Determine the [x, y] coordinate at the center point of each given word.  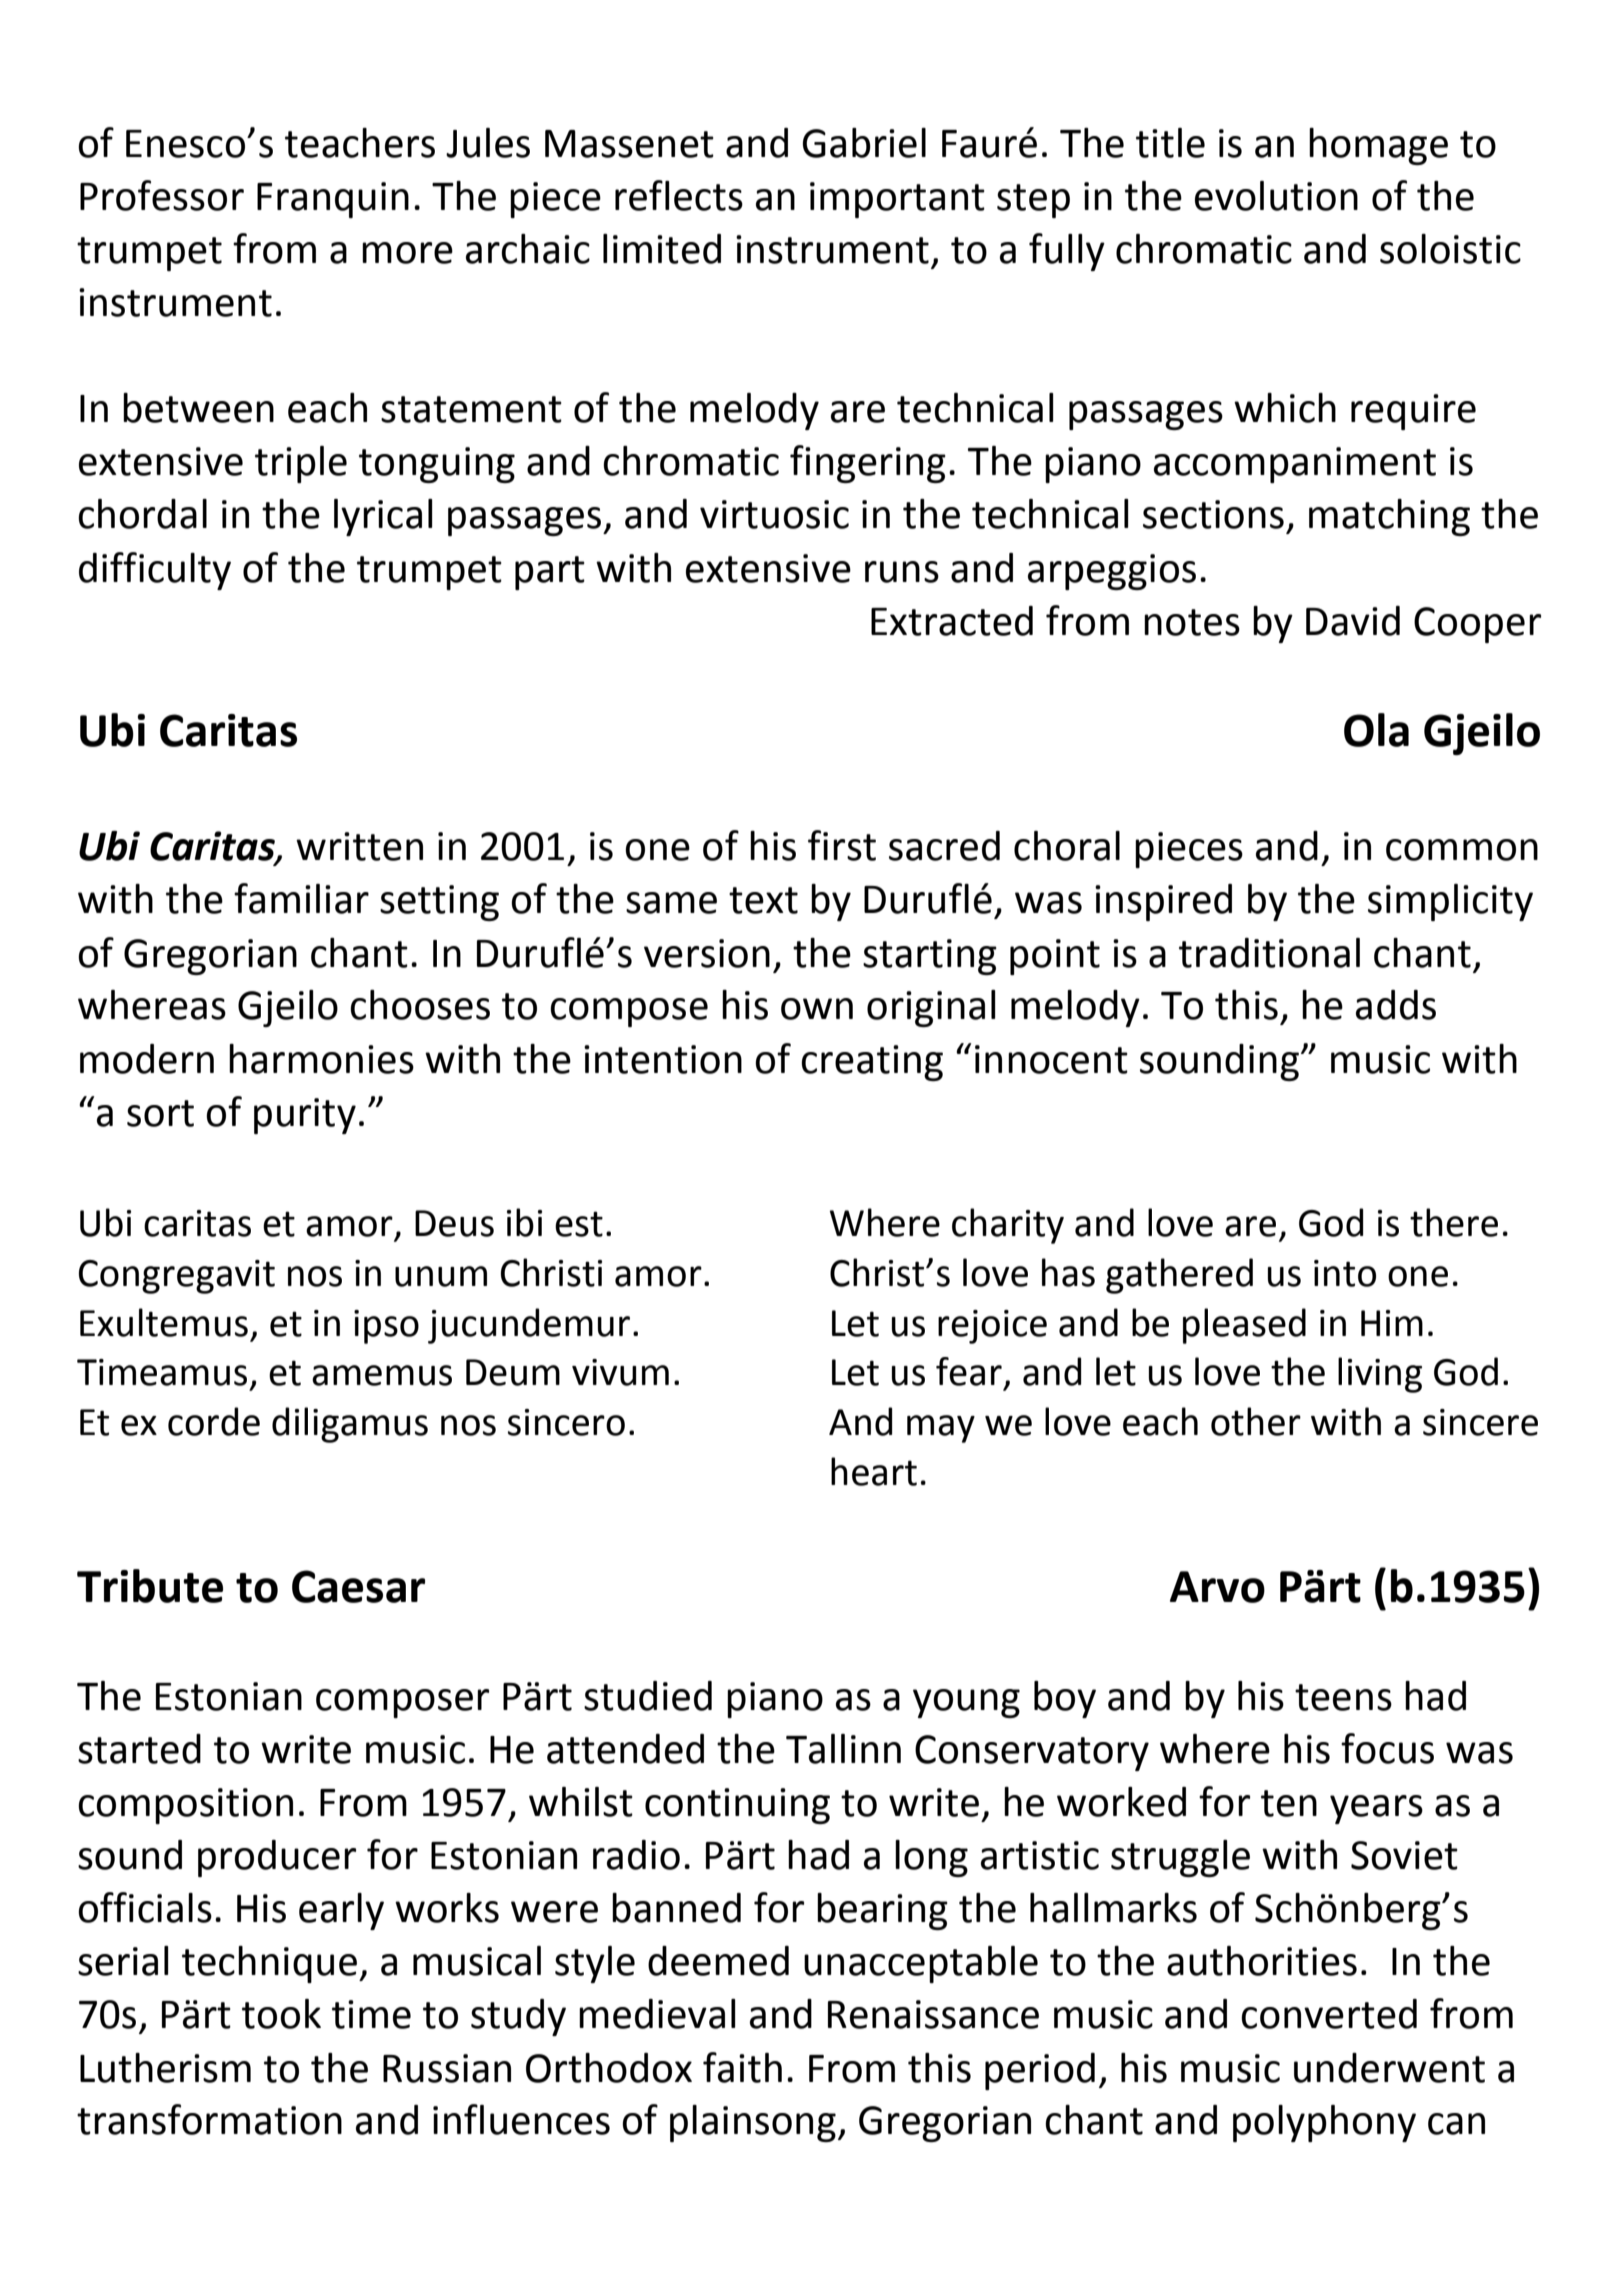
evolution [1276, 196]
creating [872, 1063]
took [281, 2014]
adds [1396, 1005]
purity [305, 1116]
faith [742, 2067]
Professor [162, 195]
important [897, 200]
